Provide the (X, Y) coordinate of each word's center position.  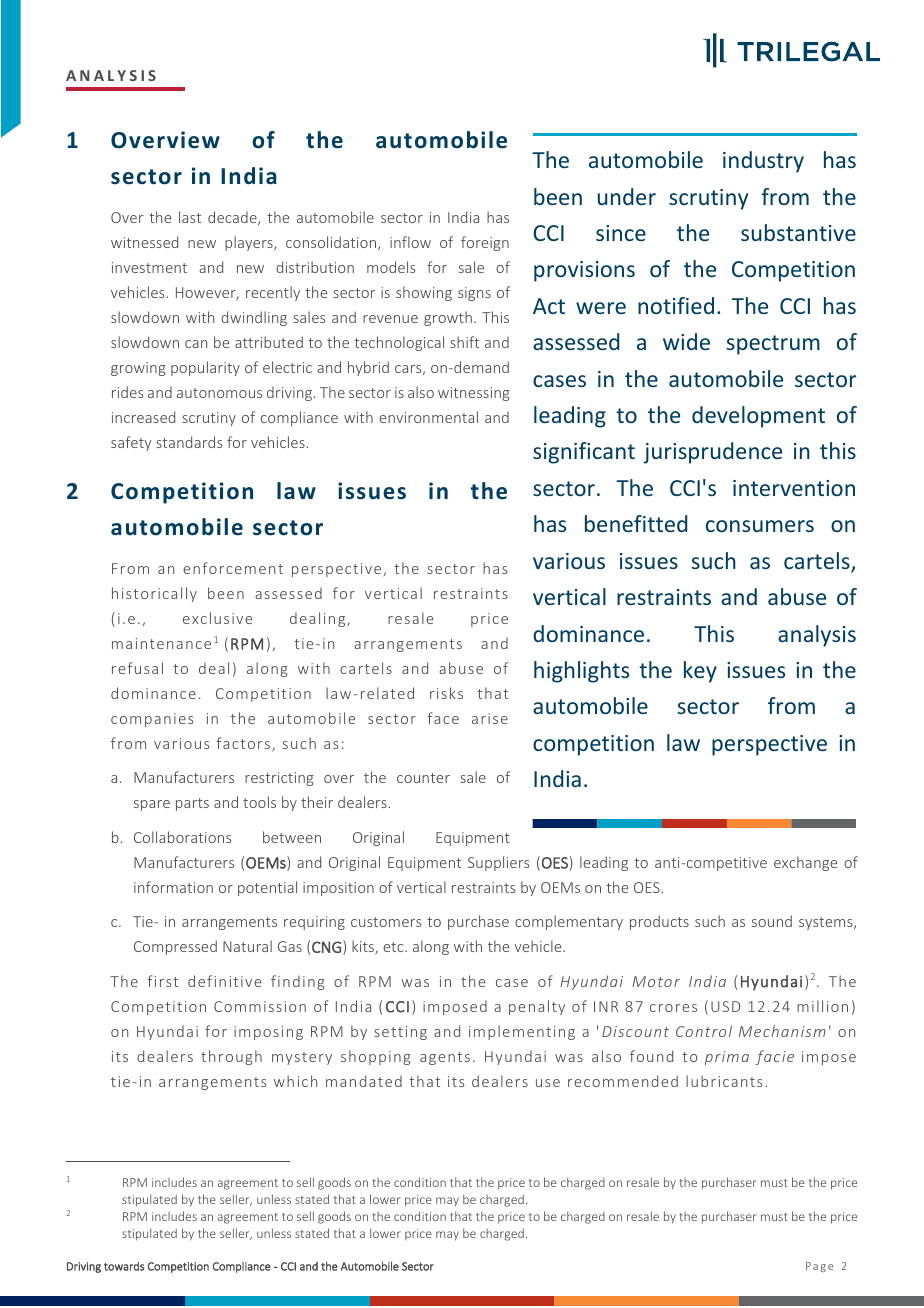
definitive (224, 981)
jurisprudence (712, 453)
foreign (485, 243)
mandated (364, 1081)
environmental (428, 417)
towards (124, 1266)
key (700, 672)
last (190, 217)
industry (763, 162)
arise (490, 718)
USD (725, 1006)
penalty (537, 1007)
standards (189, 442)
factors (243, 743)
